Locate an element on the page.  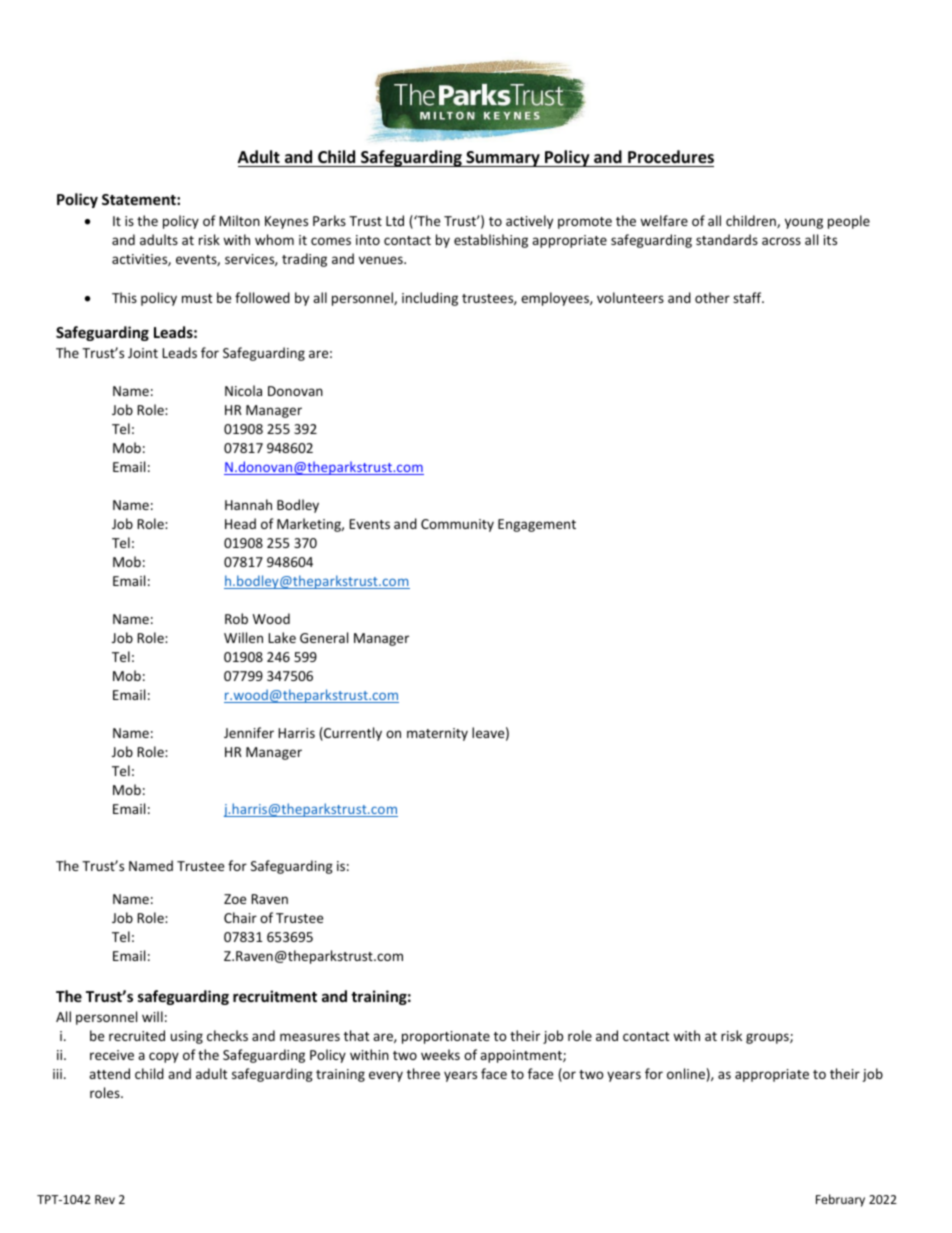
Rev is located at coordinates (105, 1199).
